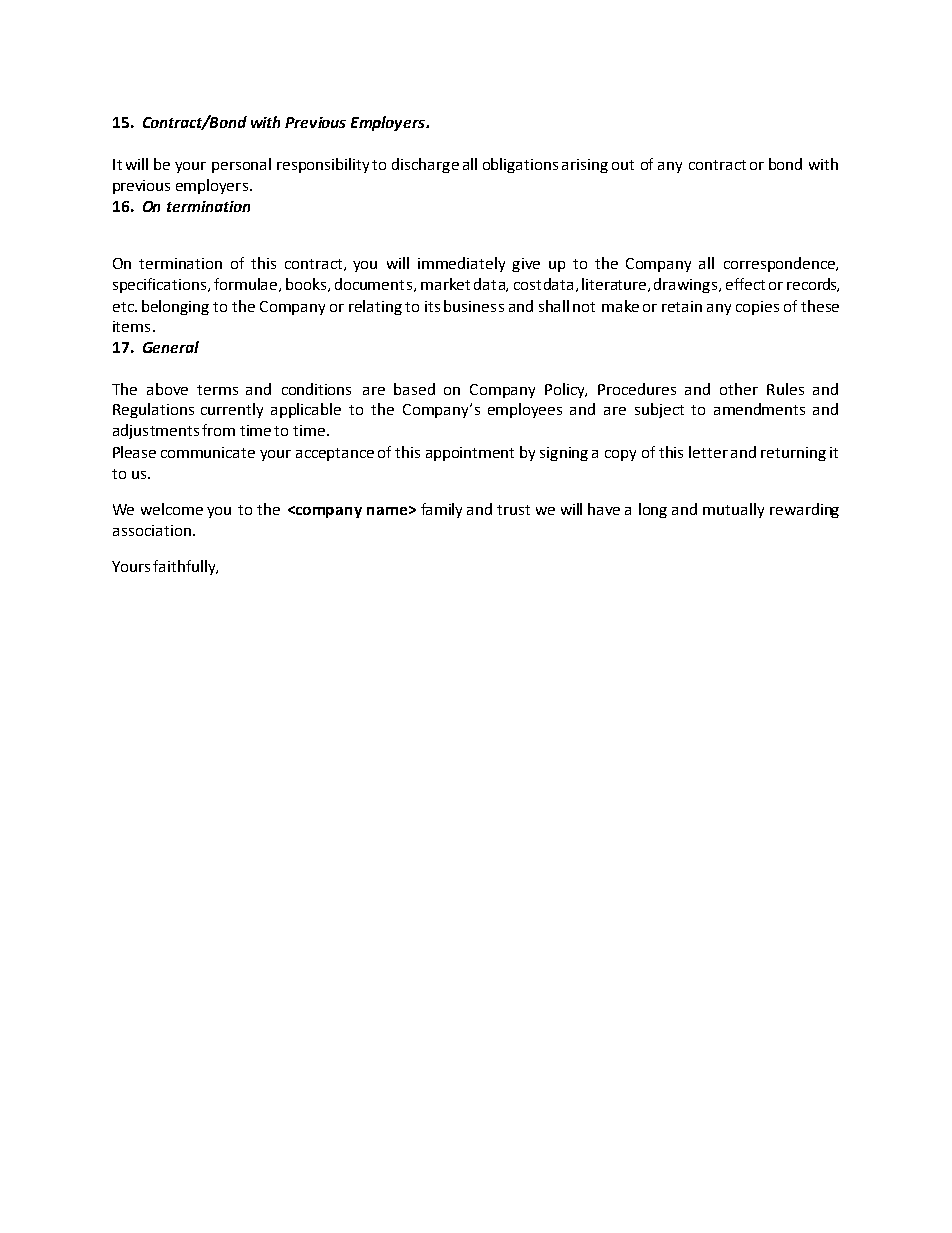 This screenshot has height=1233, width=952. What do you see at coordinates (623, 165) in the screenshot?
I see `out` at bounding box center [623, 165].
